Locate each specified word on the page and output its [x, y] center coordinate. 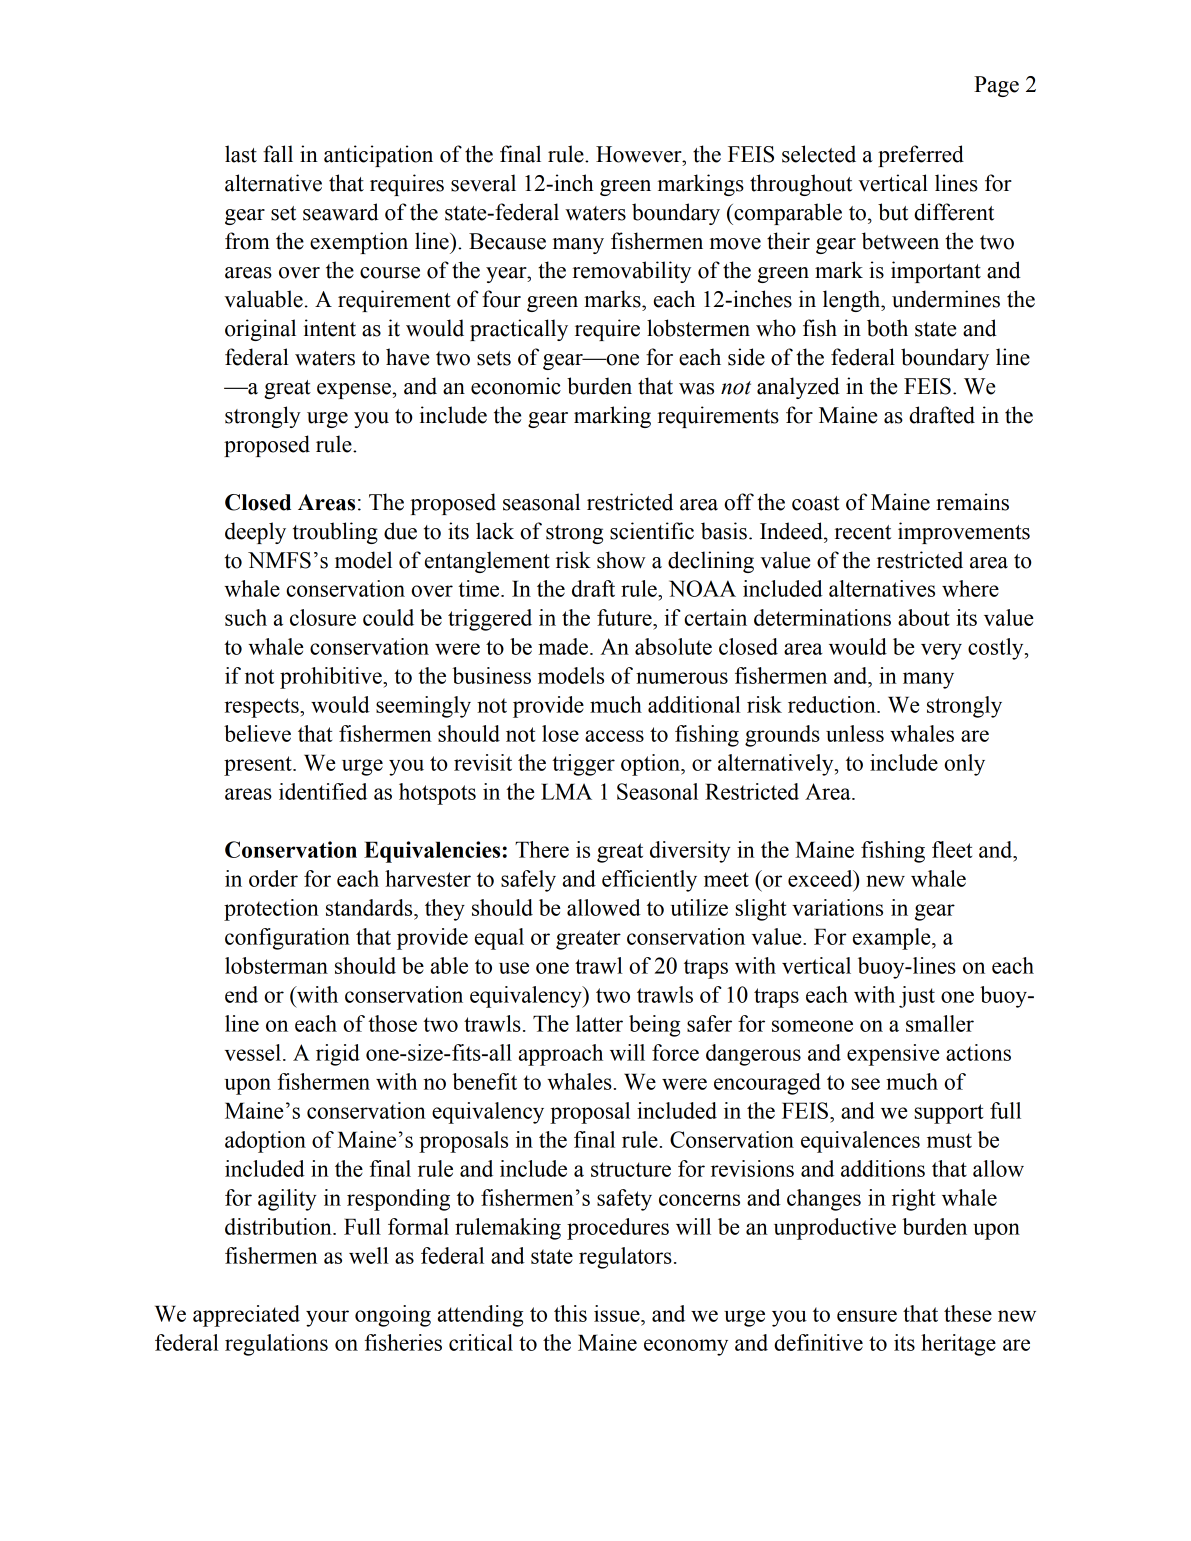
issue [618, 1313]
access [614, 736]
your [327, 1318]
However [640, 154]
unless [855, 733]
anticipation [378, 156]
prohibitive [332, 678]
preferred [921, 156]
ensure [867, 1316]
